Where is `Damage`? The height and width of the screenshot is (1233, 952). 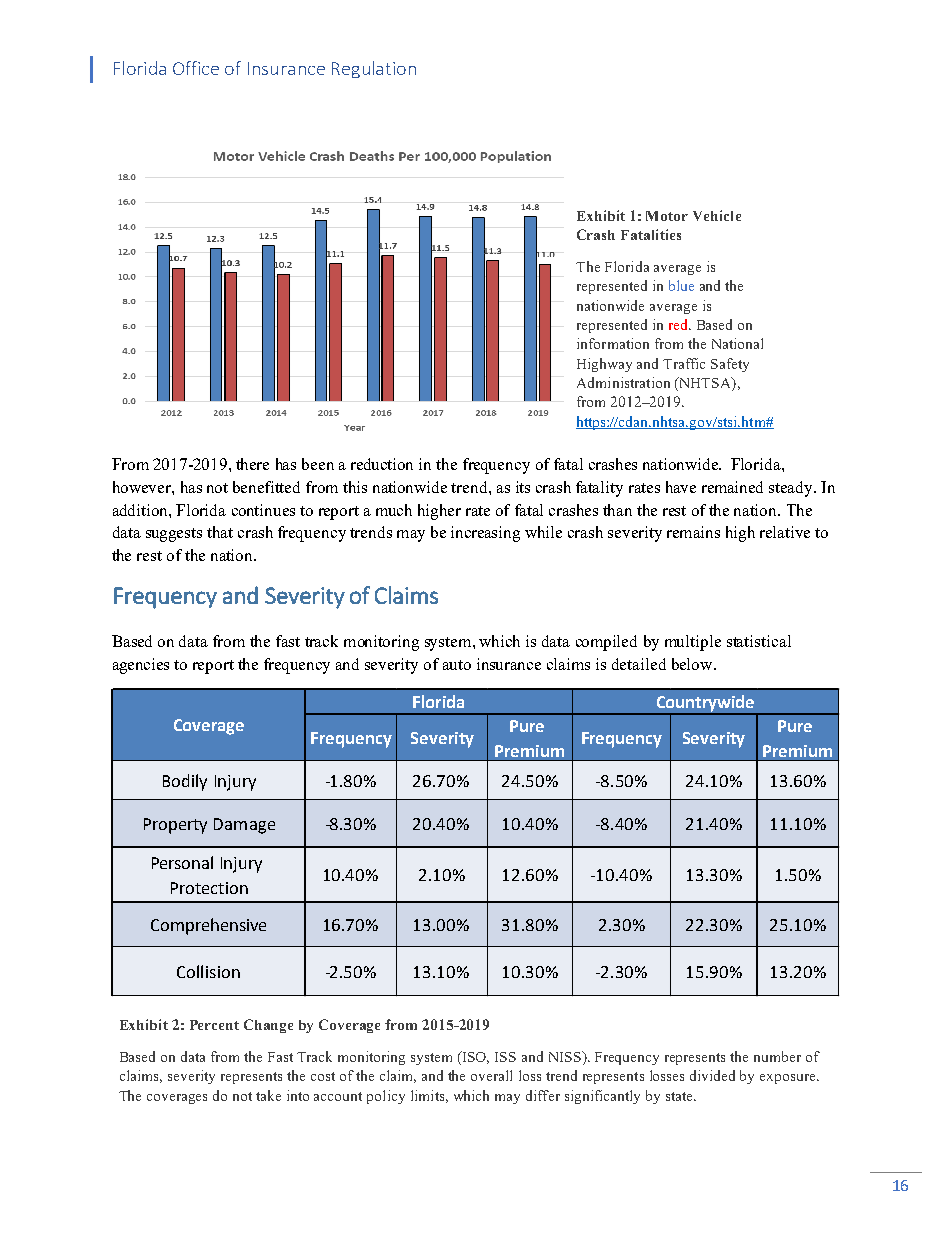 Damage is located at coordinates (244, 826).
